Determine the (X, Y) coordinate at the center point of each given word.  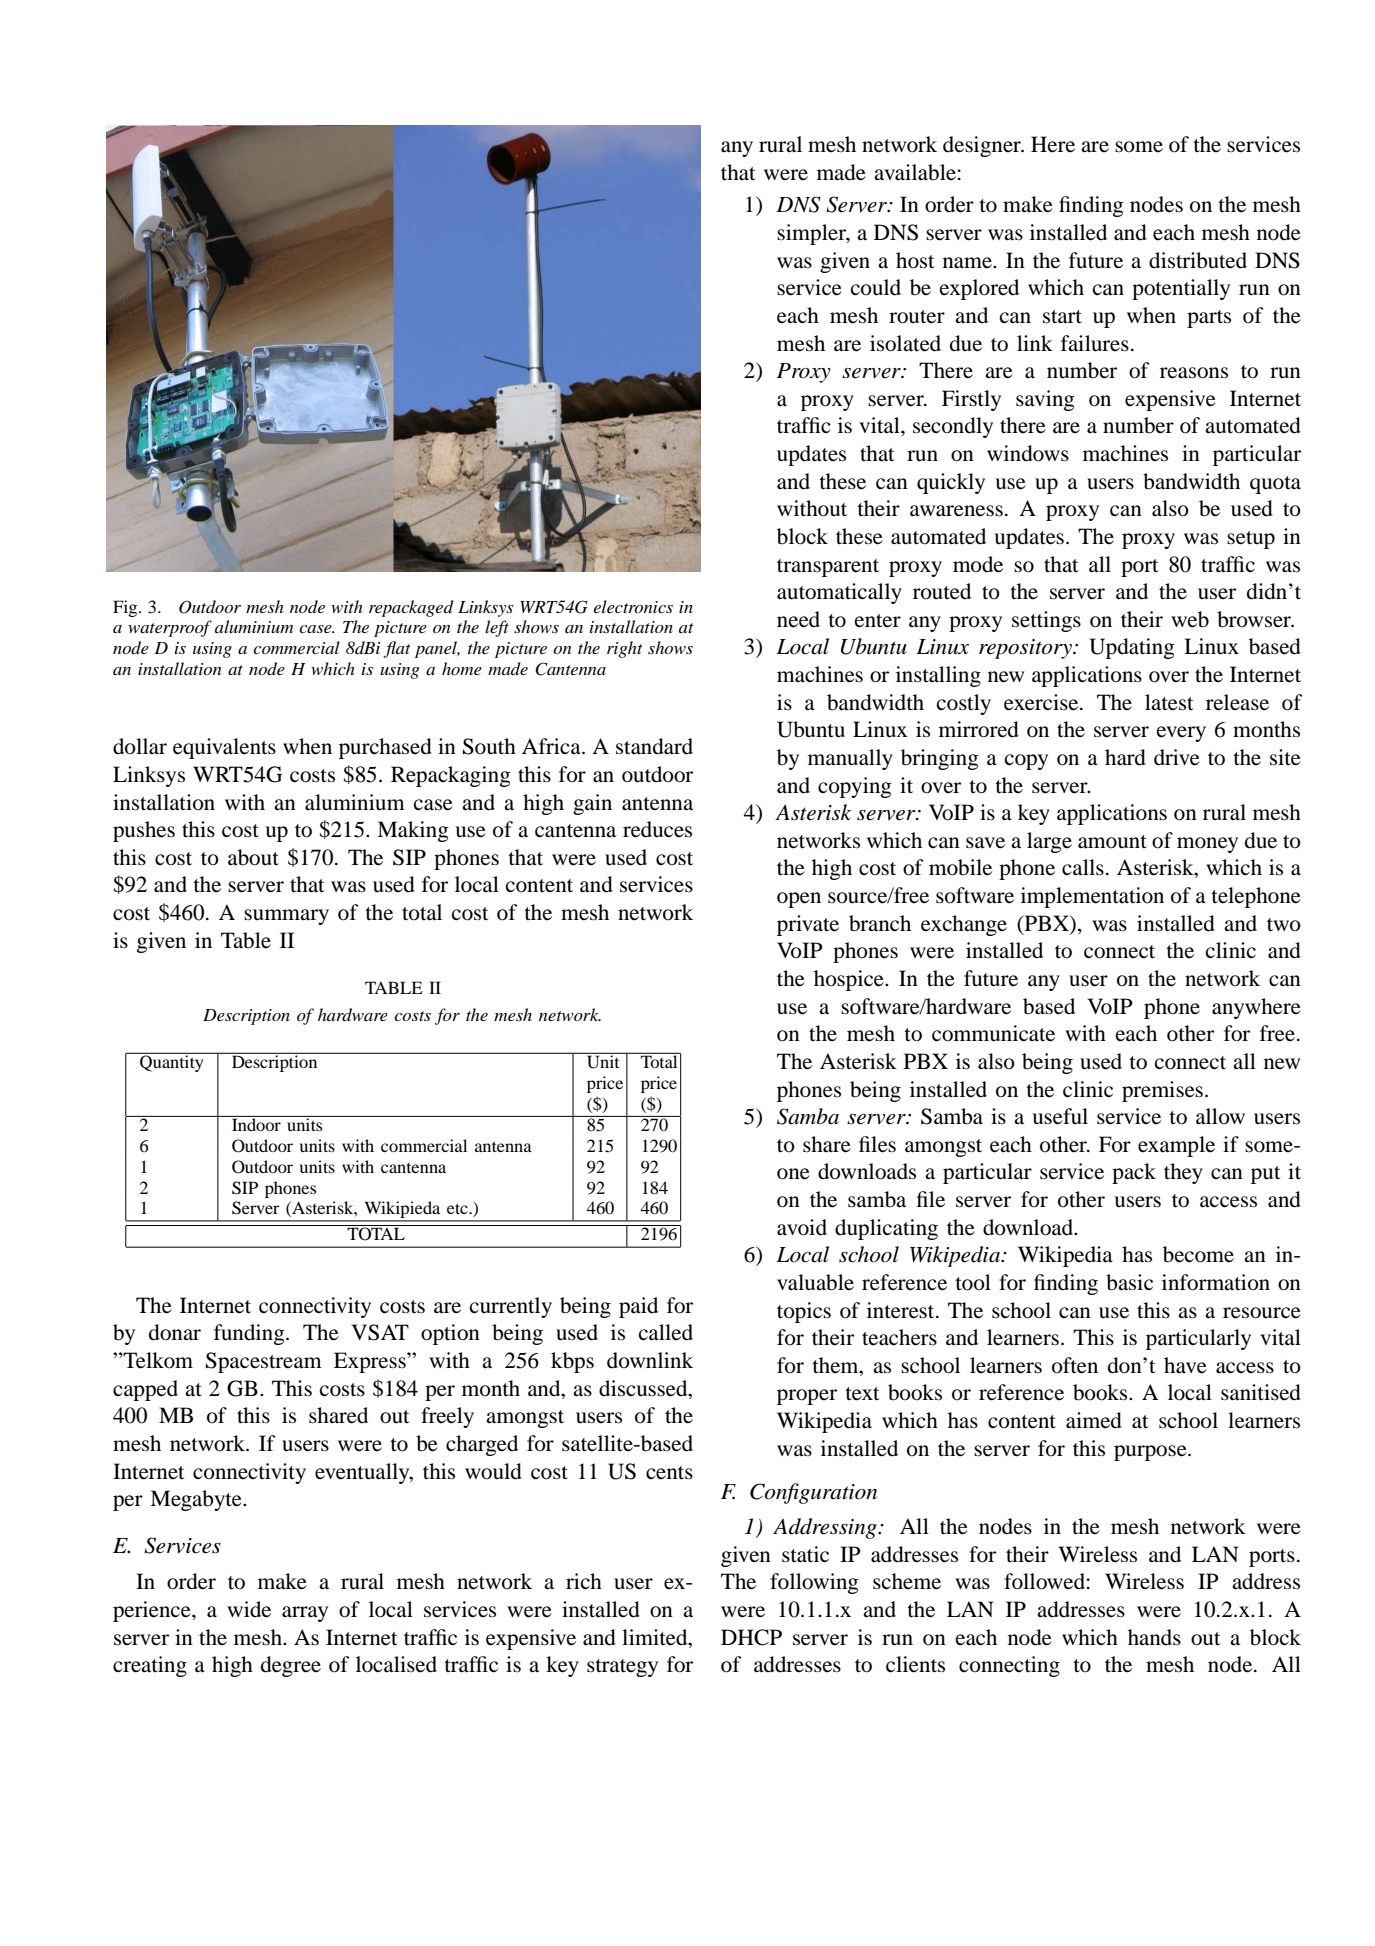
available (916, 172)
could (876, 287)
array (305, 1614)
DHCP (751, 1637)
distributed (1198, 260)
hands (1154, 1637)
